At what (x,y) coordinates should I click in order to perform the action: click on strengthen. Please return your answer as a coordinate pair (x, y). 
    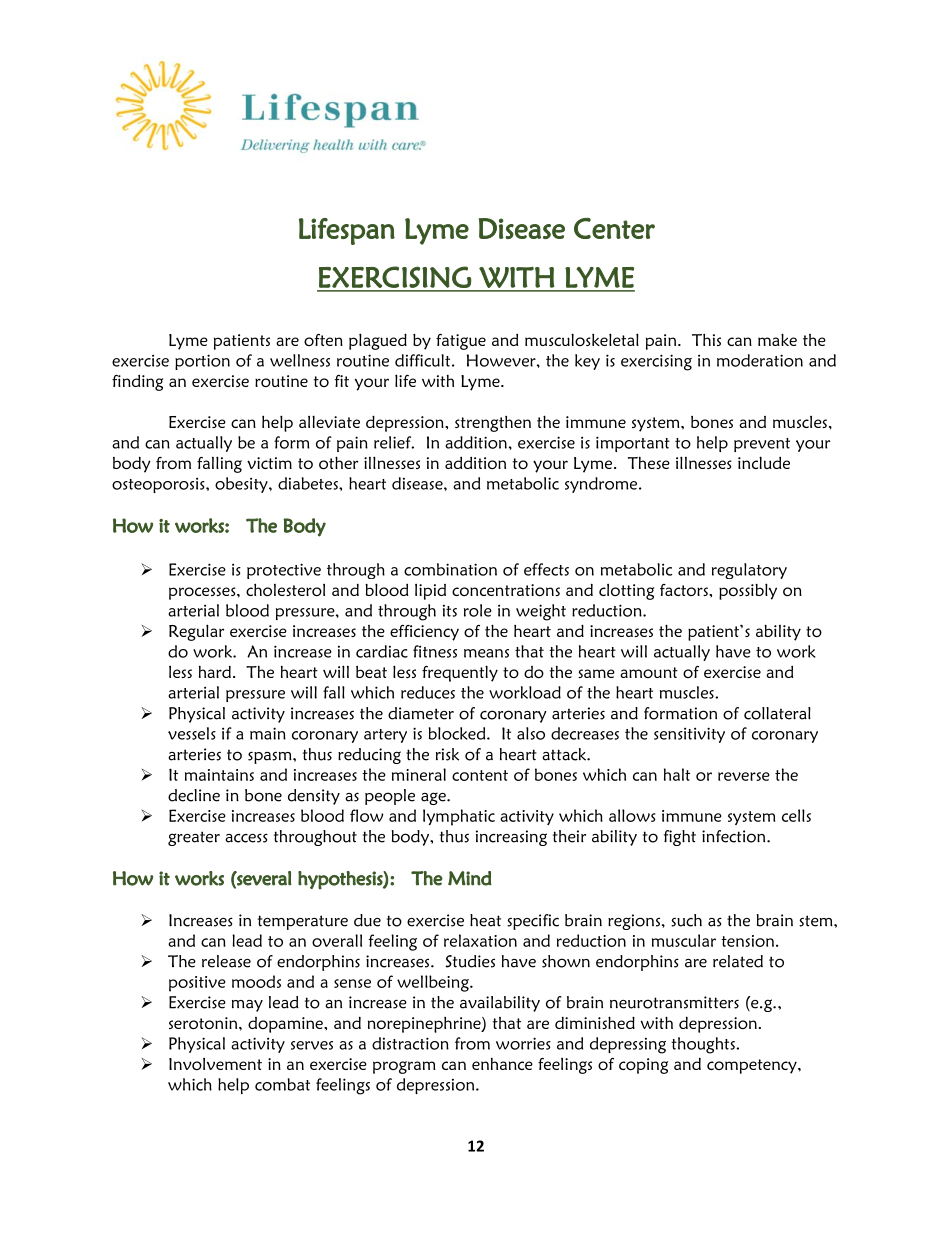
    Looking at the image, I should click on (493, 424).
